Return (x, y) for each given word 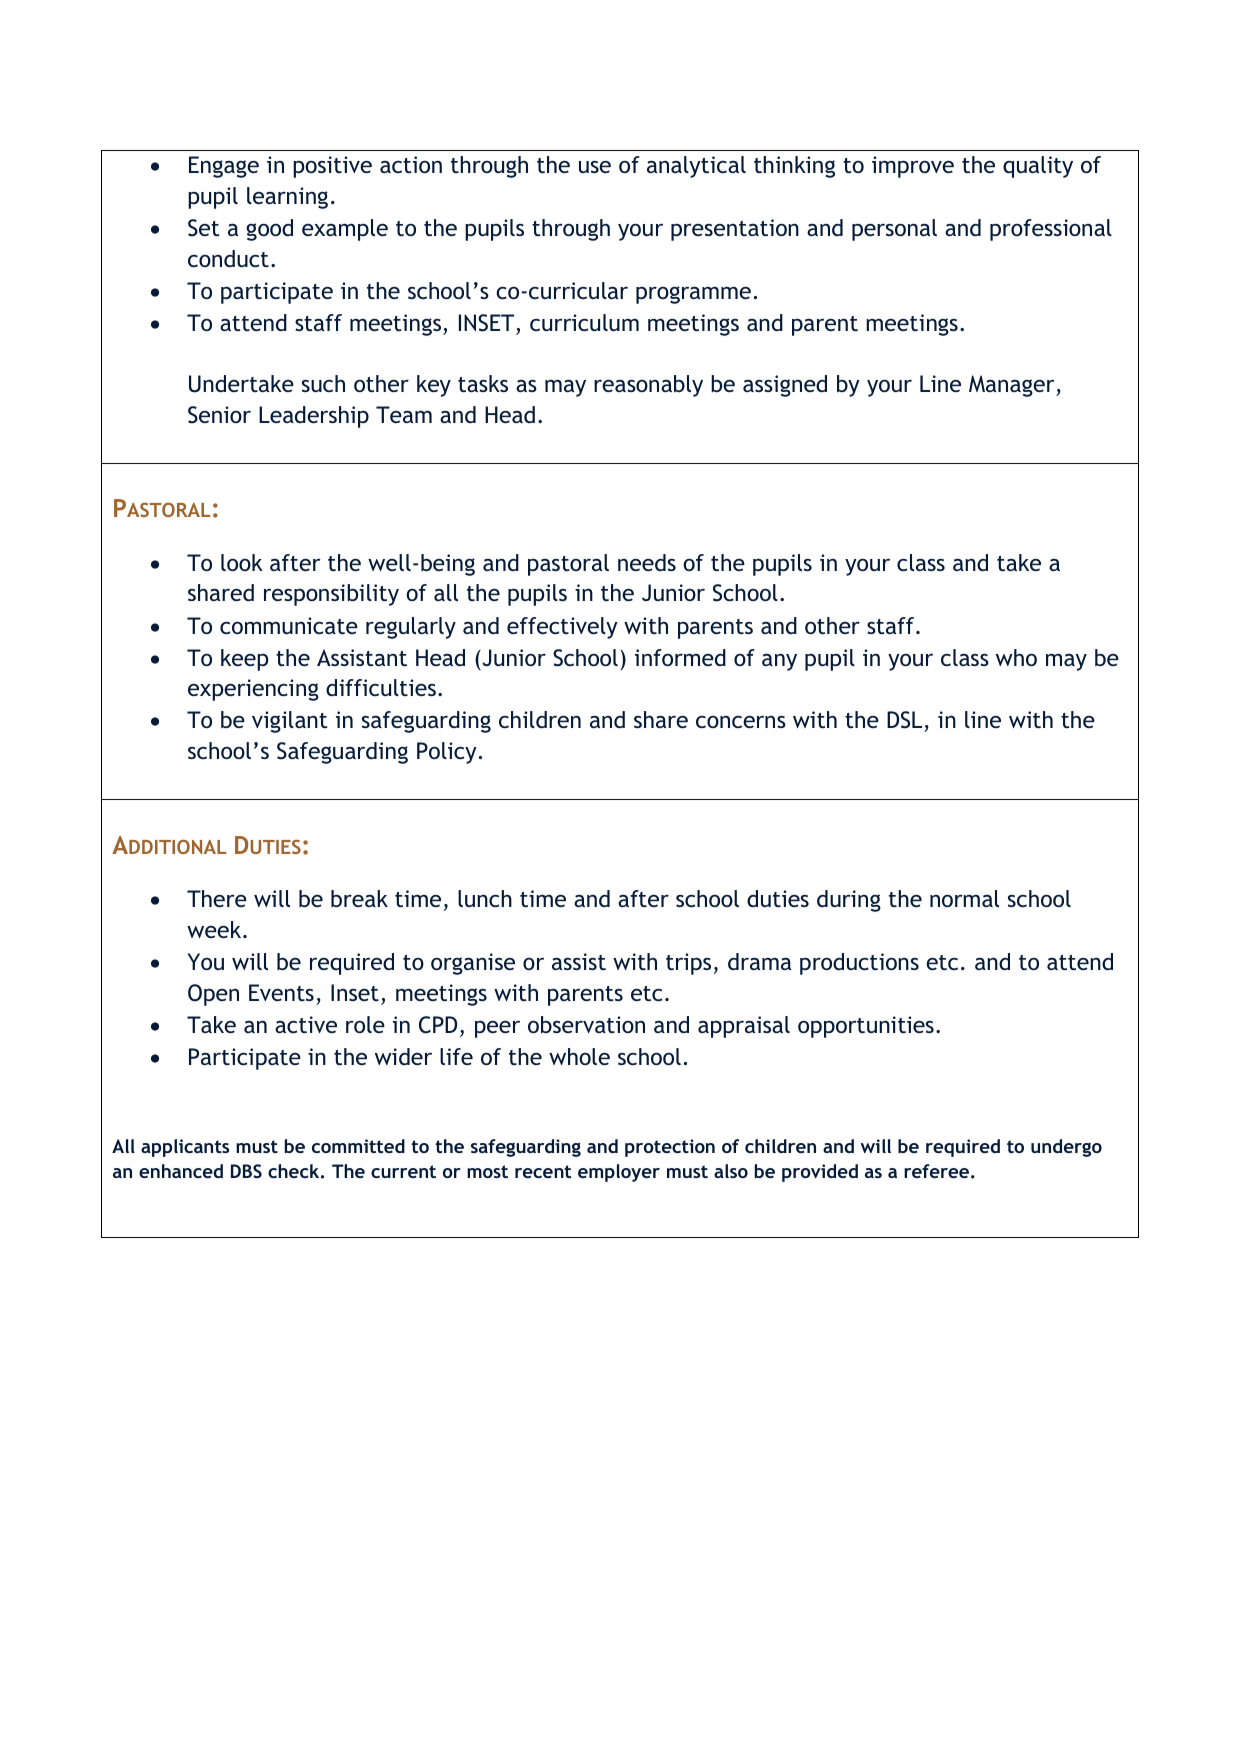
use (595, 167)
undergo (1066, 1148)
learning (287, 198)
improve (913, 167)
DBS (246, 1171)
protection (670, 1148)
